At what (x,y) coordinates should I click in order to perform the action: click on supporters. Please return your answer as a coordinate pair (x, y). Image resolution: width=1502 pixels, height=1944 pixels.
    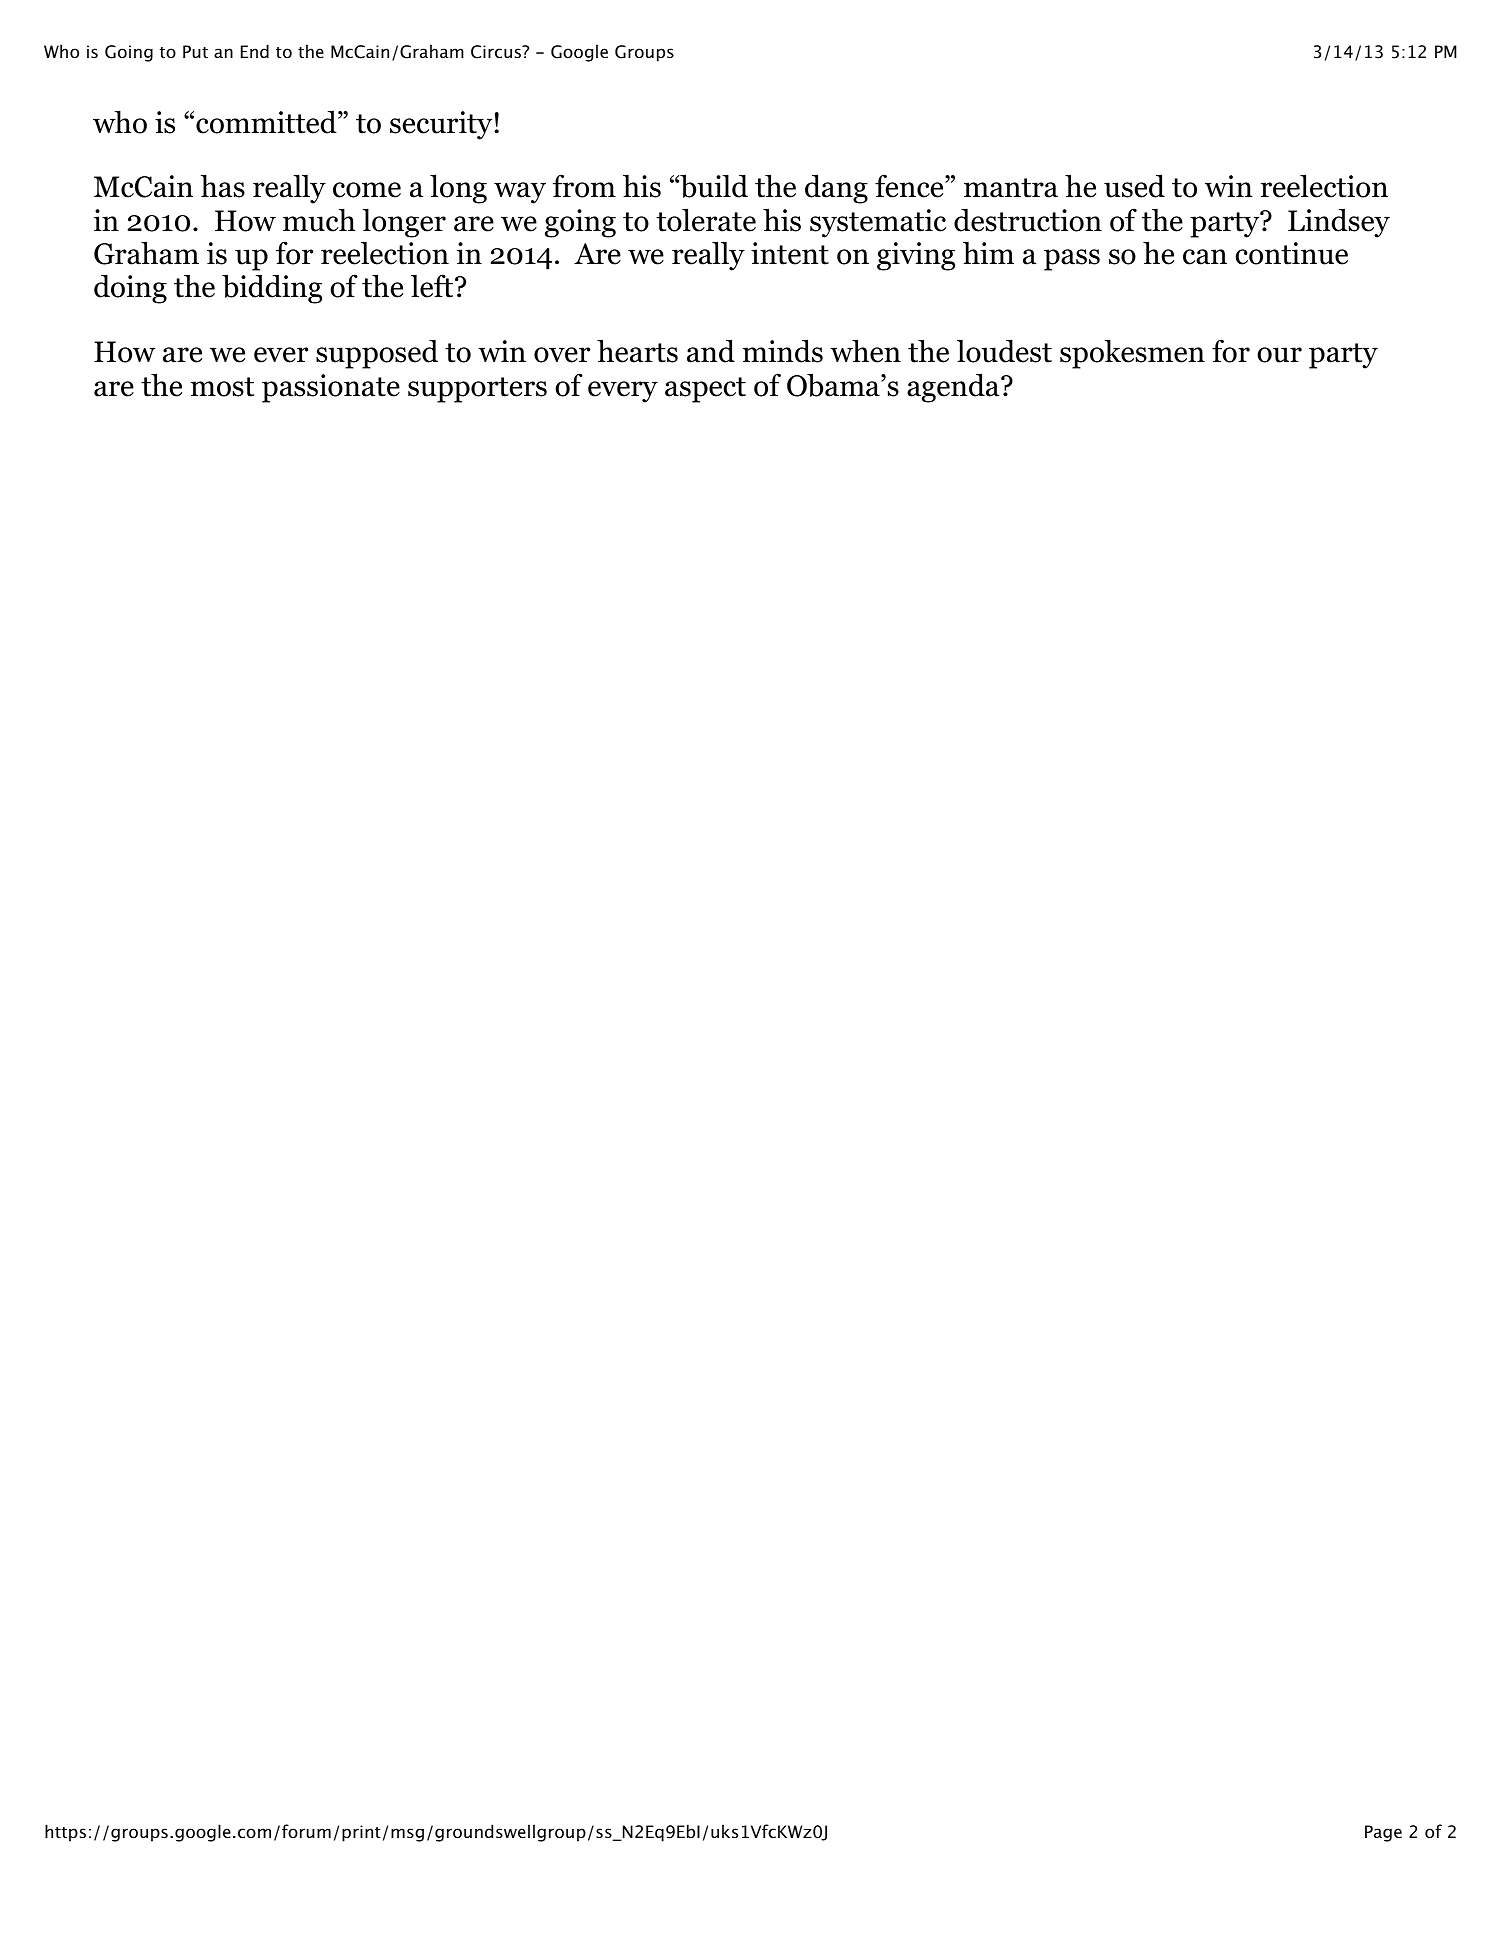
    Looking at the image, I should click on (477, 390).
